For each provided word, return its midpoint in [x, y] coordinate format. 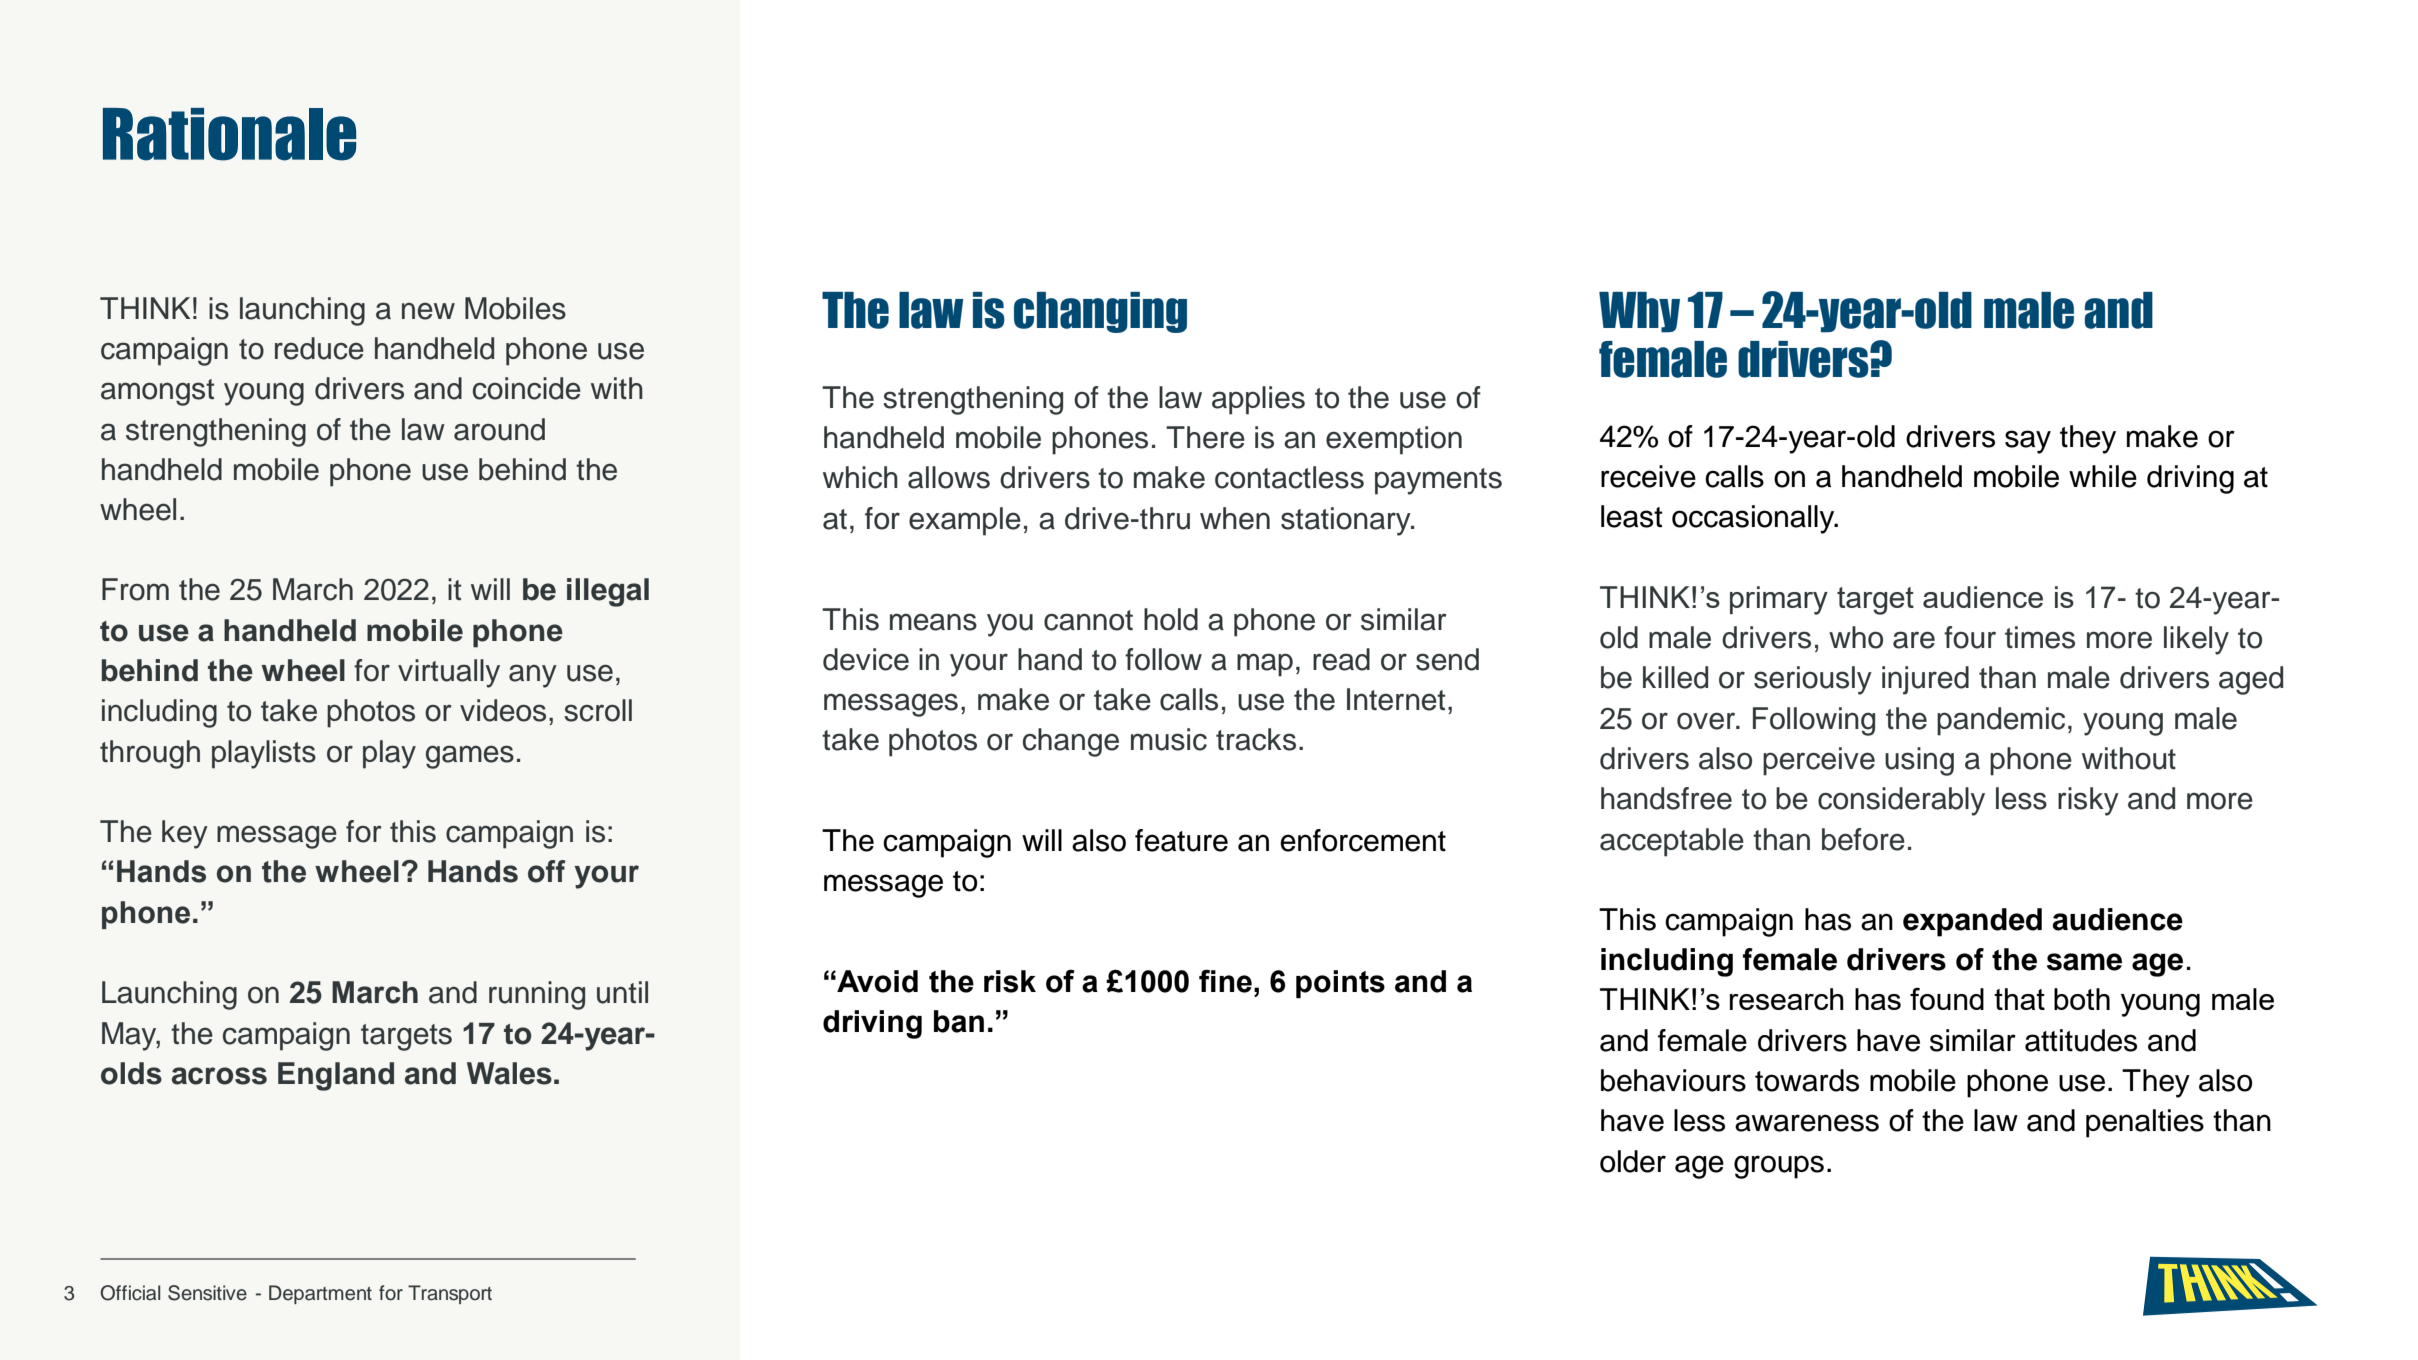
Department [320, 1294]
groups [1779, 1167]
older [1633, 1161]
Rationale [229, 134]
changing [1100, 312]
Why [1639, 312]
